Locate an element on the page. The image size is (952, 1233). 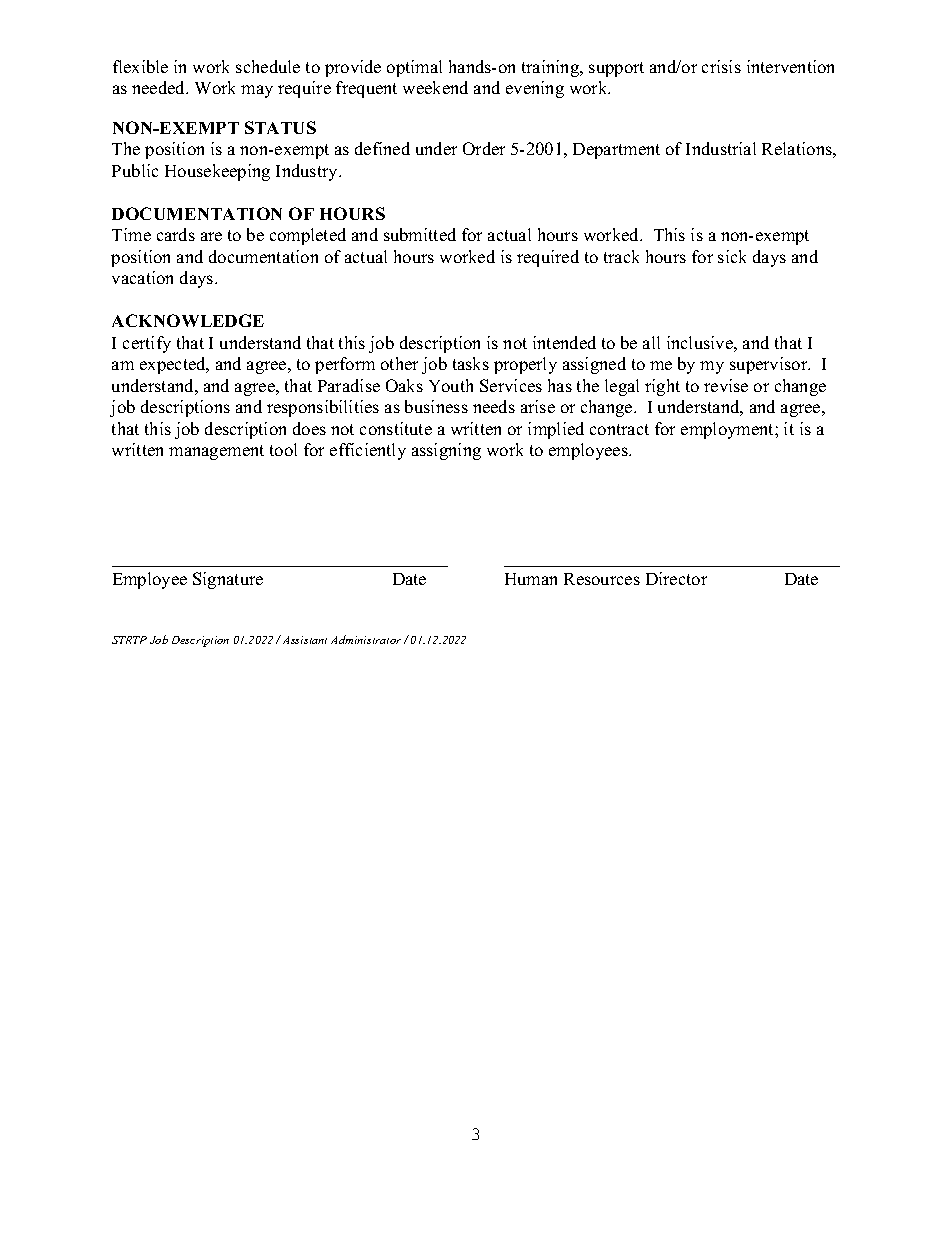
management is located at coordinates (216, 452).
